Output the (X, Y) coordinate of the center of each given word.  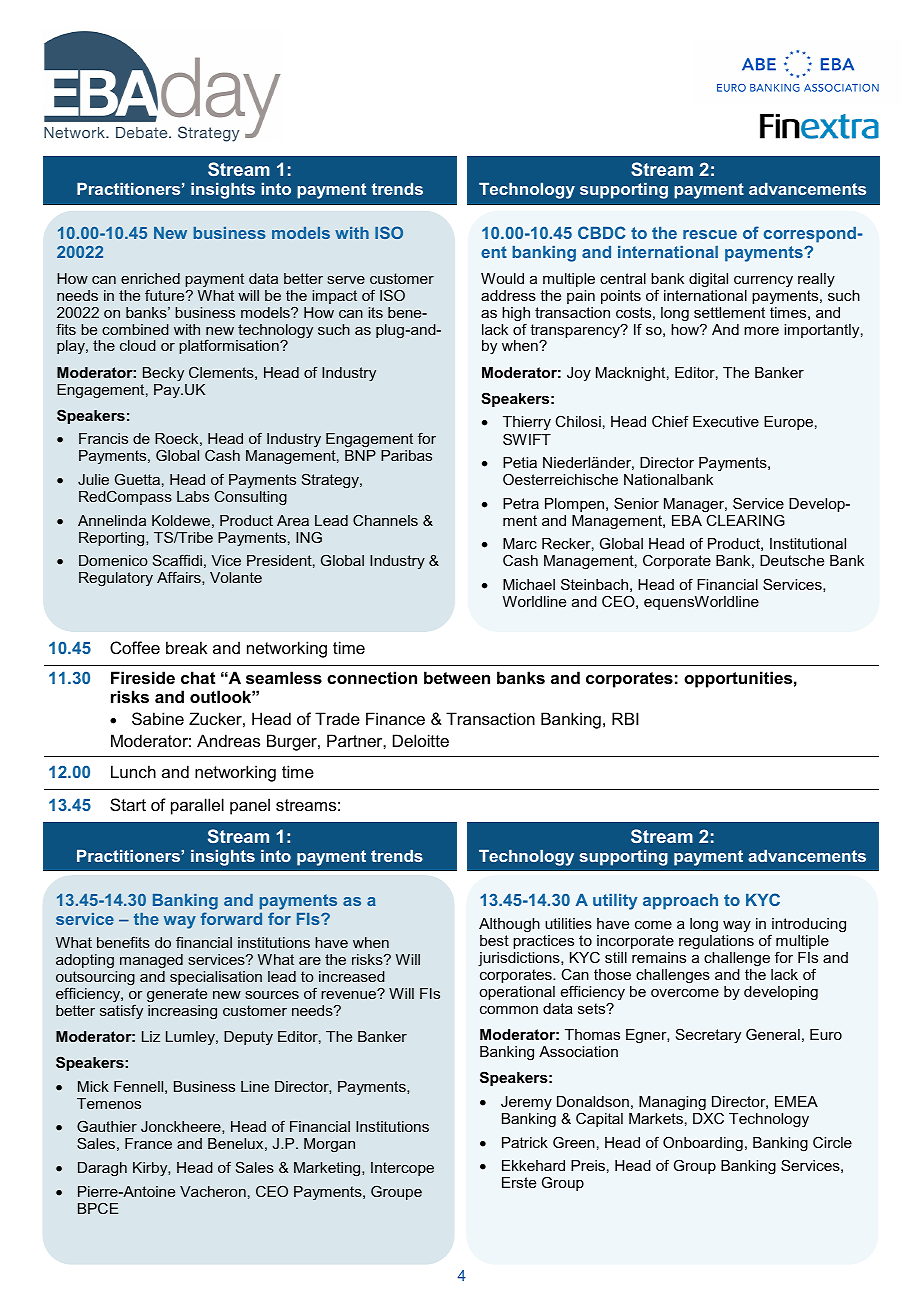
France (148, 1143)
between (457, 677)
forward (231, 918)
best (494, 940)
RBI (625, 718)
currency (763, 282)
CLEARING (745, 519)
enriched (150, 278)
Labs (193, 496)
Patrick (525, 1142)
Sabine (158, 718)
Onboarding (703, 1144)
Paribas (406, 455)
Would (502, 278)
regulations (716, 942)
